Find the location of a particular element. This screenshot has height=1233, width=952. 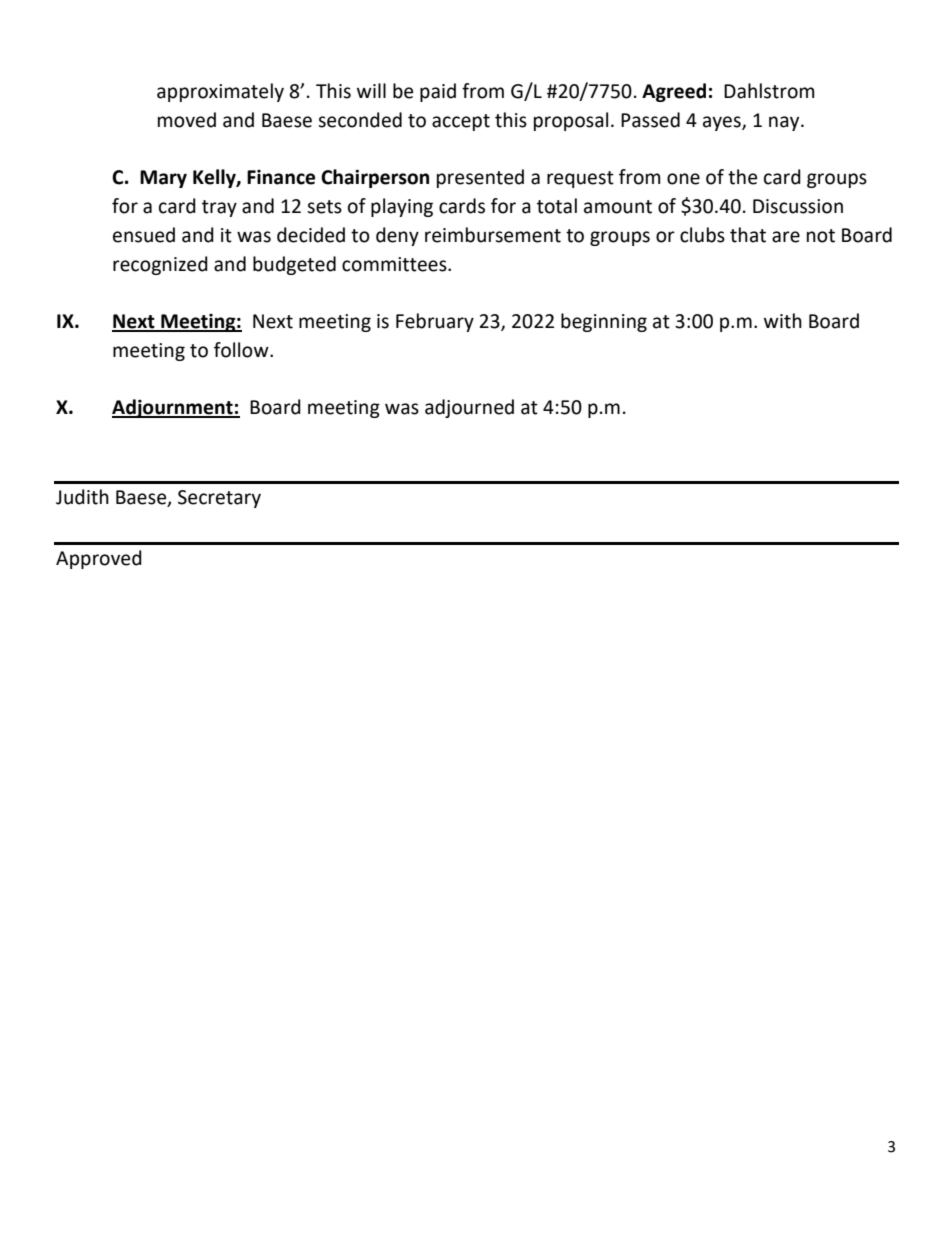

Secretary is located at coordinates (219, 499).
